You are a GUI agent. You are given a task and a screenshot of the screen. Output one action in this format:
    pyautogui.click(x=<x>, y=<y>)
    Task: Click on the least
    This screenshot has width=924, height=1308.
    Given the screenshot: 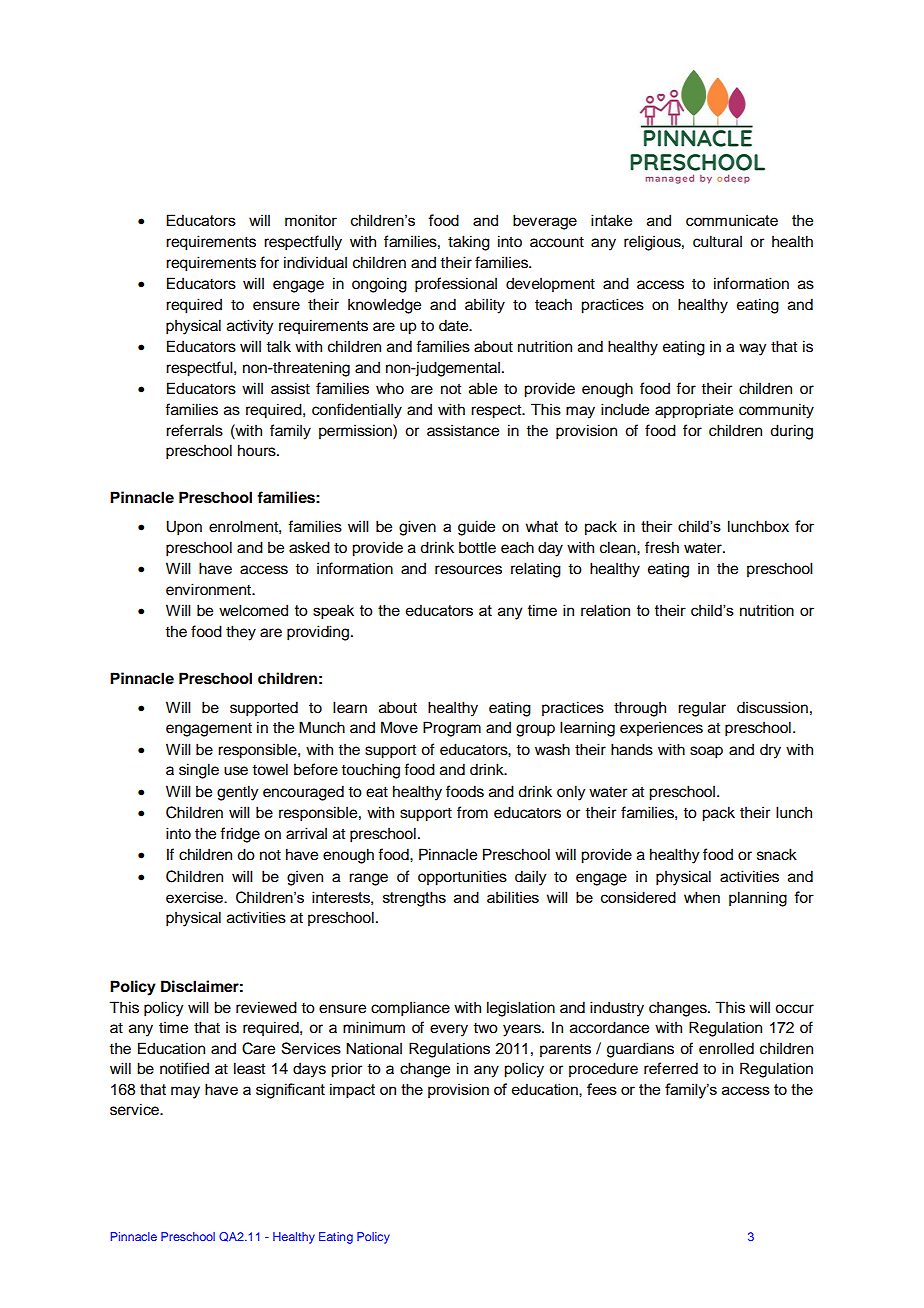 What is the action you would take?
    pyautogui.click(x=249, y=1068)
